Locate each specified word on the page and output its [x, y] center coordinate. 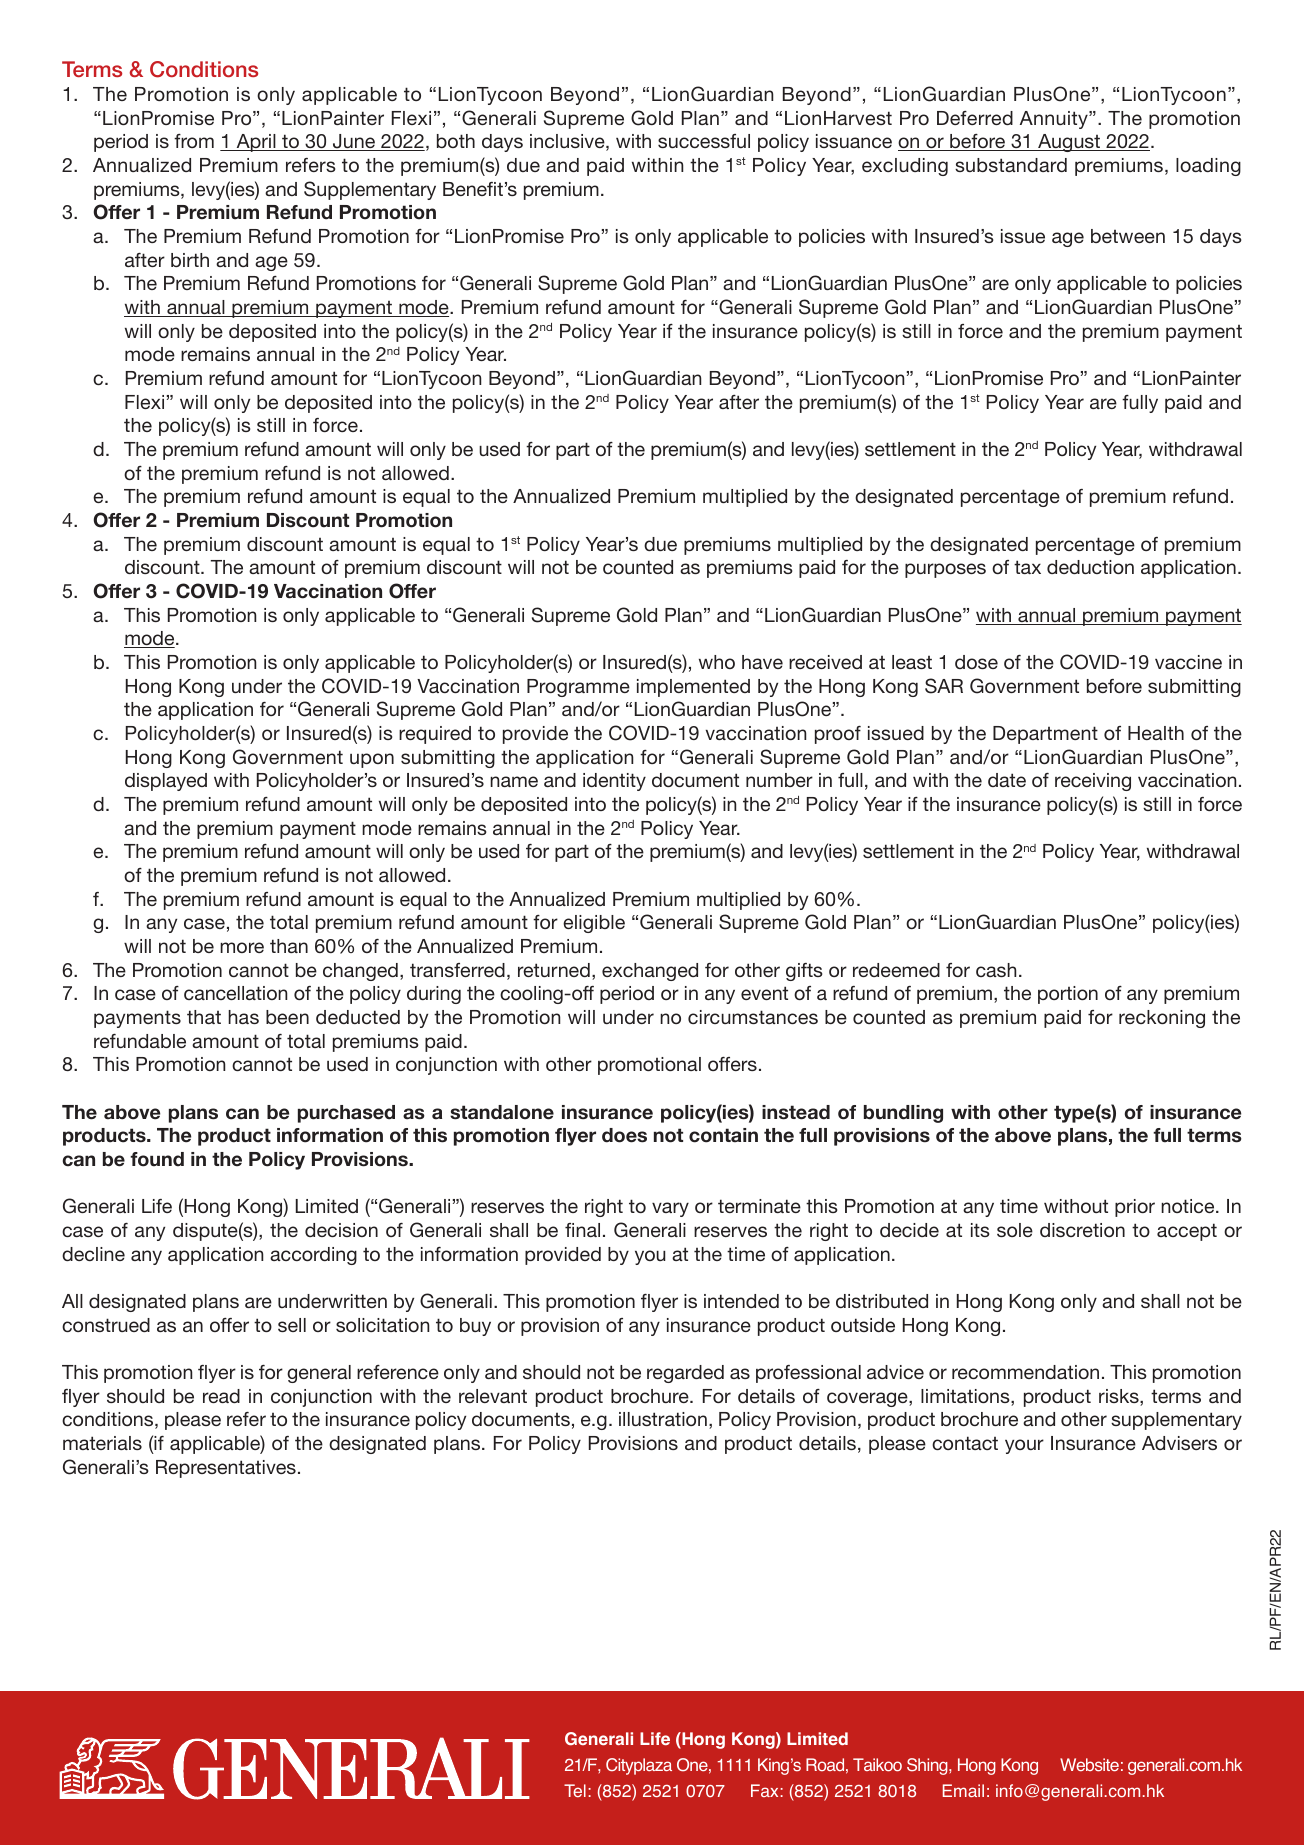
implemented [693, 688]
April [256, 143]
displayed [166, 782]
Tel [575, 1790]
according [313, 1256]
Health [1156, 733]
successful [704, 141]
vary [670, 1209]
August [1069, 143]
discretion [1082, 1230]
